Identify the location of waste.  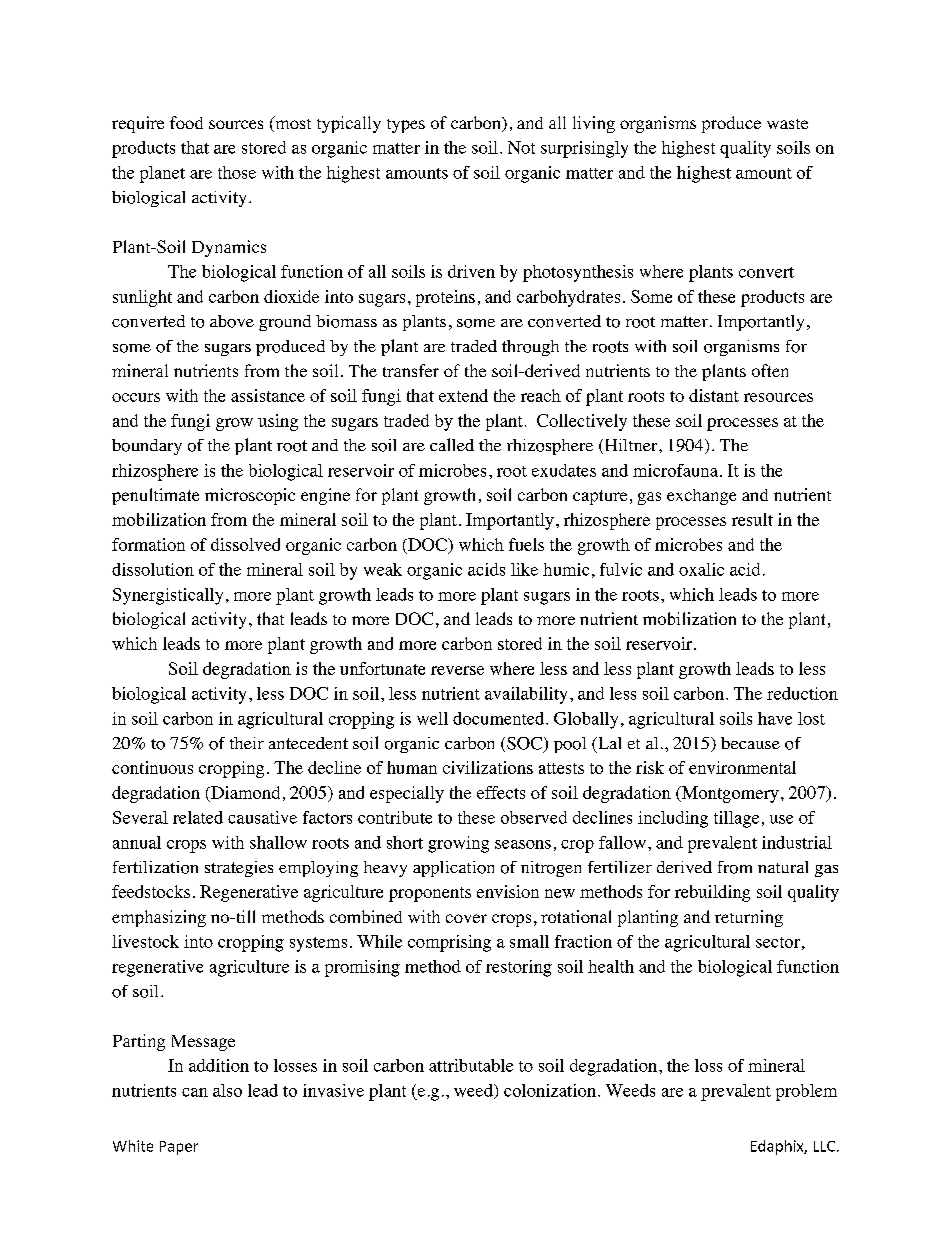
(787, 124).
